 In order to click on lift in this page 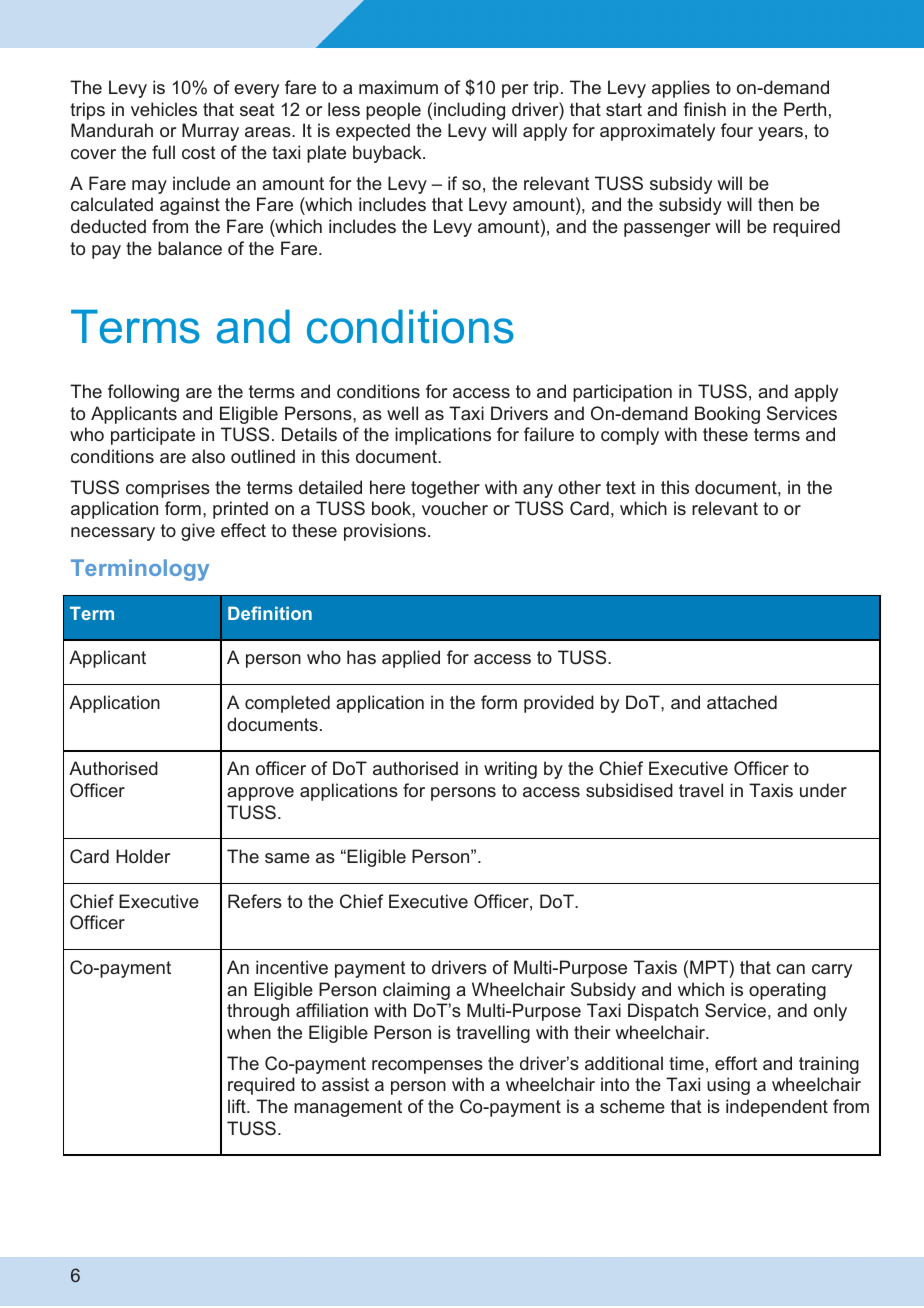, I will do `click(238, 1106)`.
